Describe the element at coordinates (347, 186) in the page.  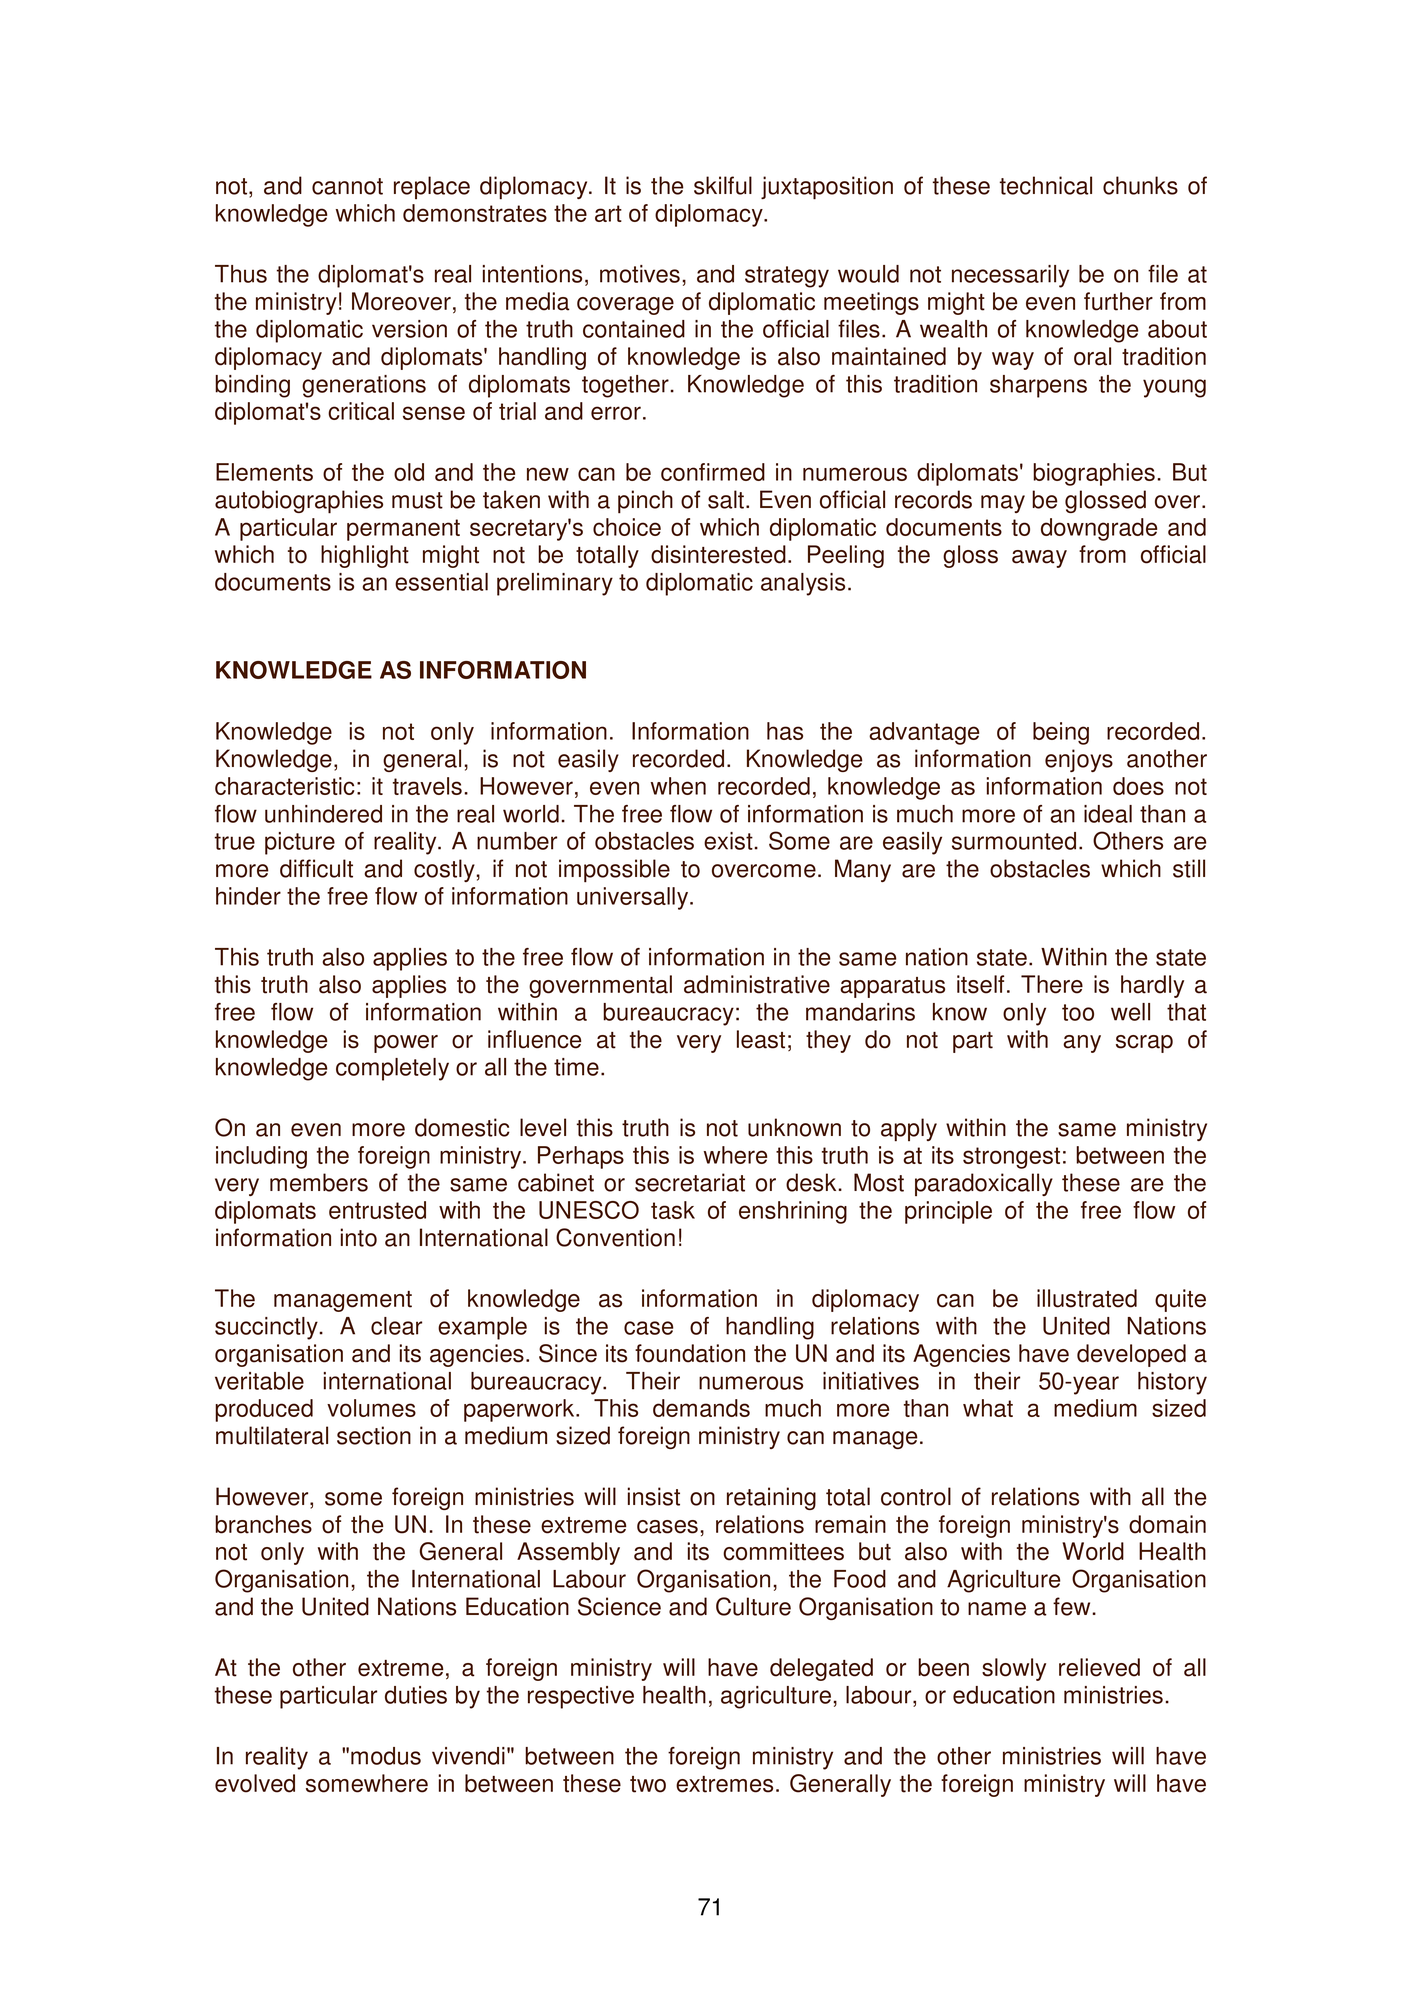
I see `cannot` at that location.
